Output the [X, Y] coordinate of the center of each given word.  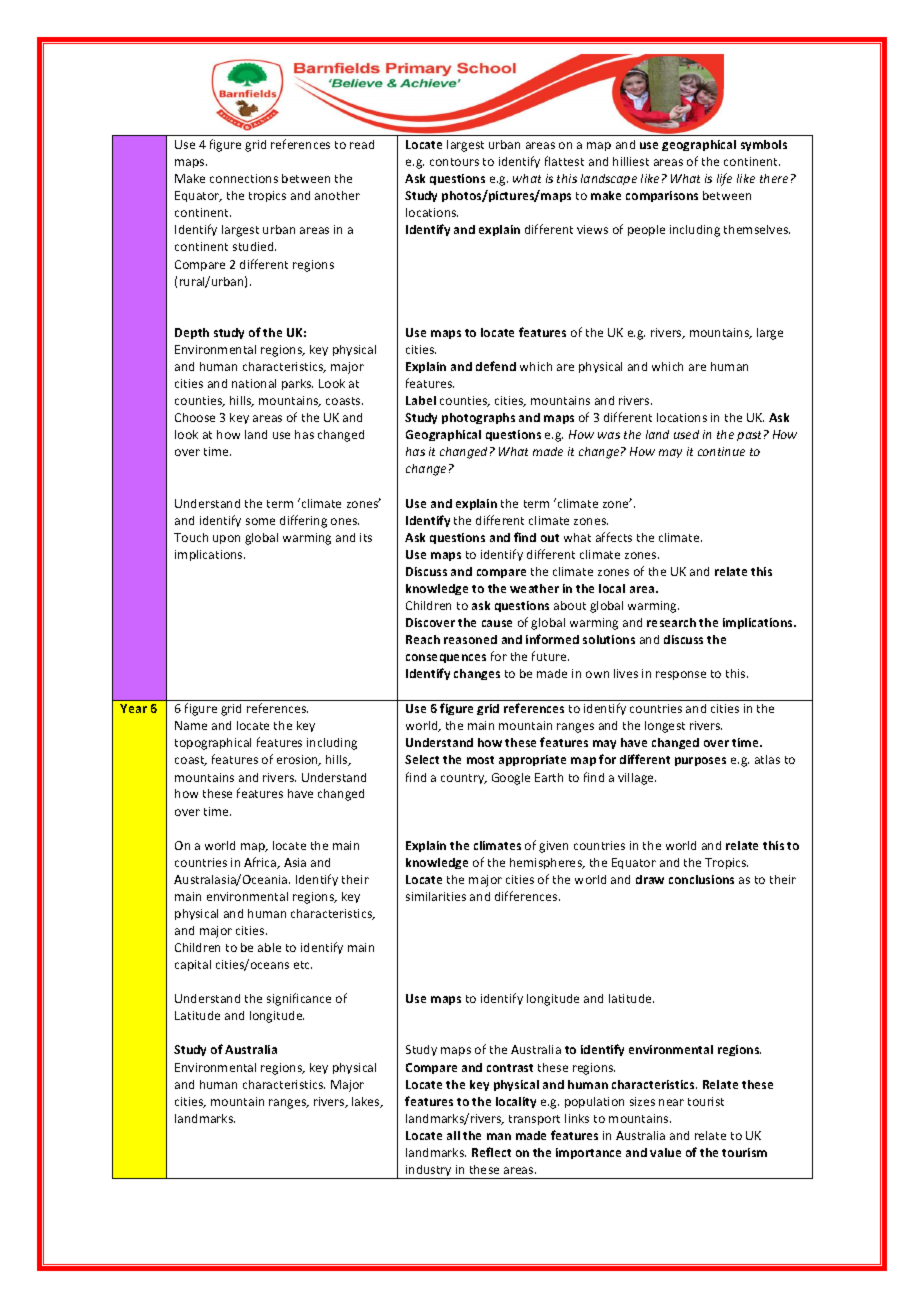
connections [244, 178]
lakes [367, 1102]
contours [454, 162]
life [724, 179]
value [665, 1152]
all [453, 1135]
